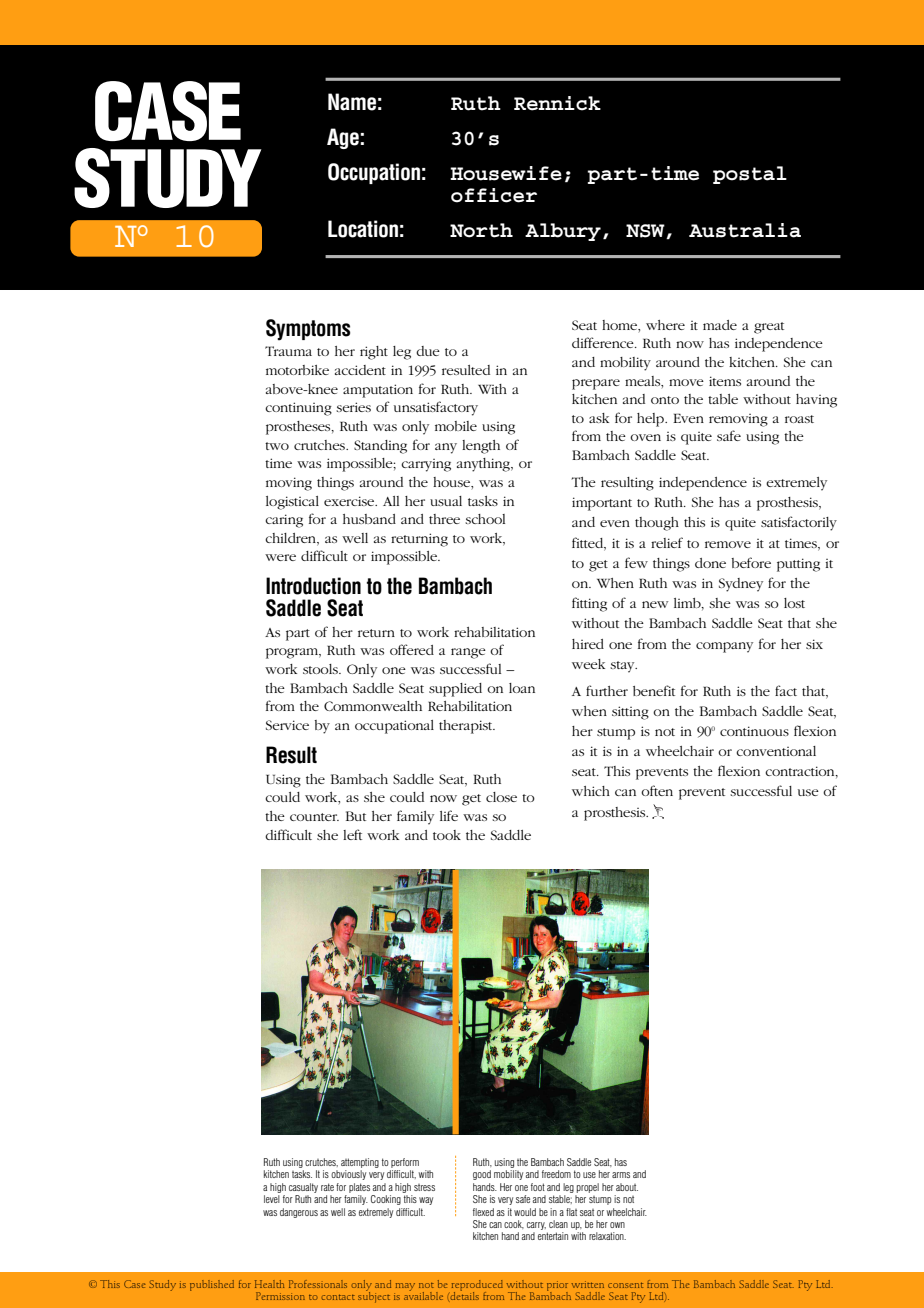 The image size is (924, 1308). Describe the element at coordinates (308, 330) in the document. I see `Symptoms` at that location.
